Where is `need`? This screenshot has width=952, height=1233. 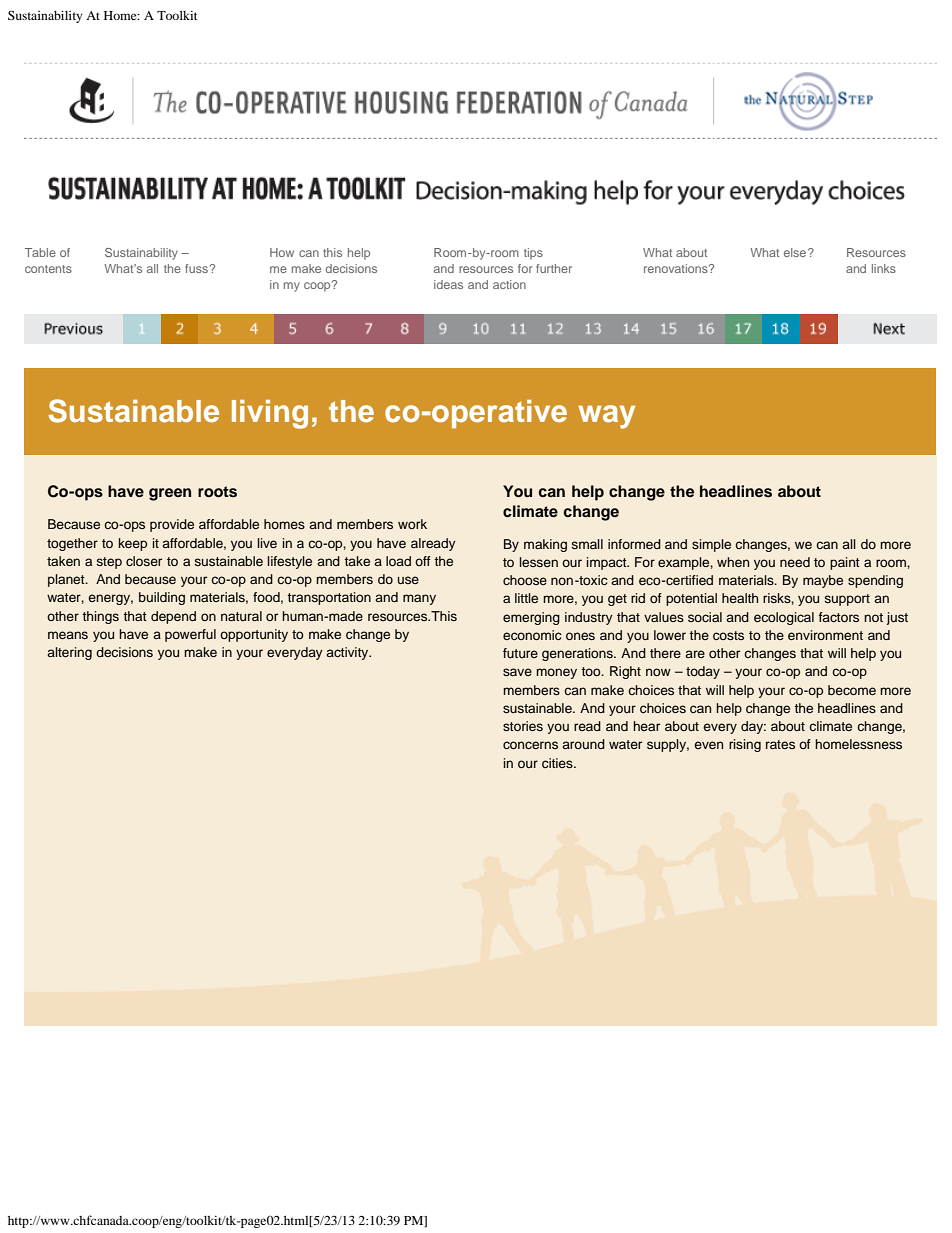 need is located at coordinates (795, 562).
